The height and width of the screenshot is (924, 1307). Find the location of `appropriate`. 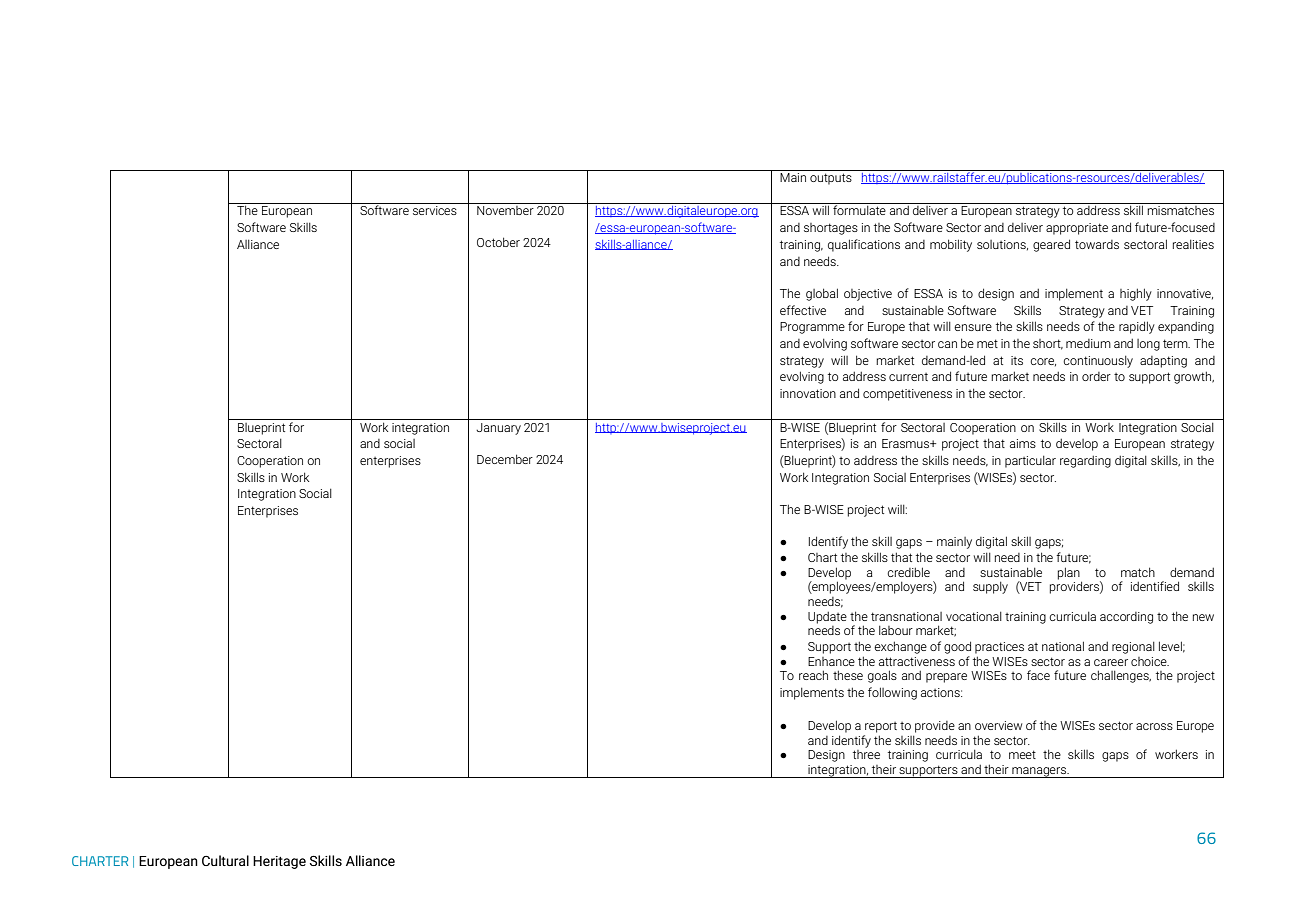

appropriate is located at coordinates (1077, 229).
